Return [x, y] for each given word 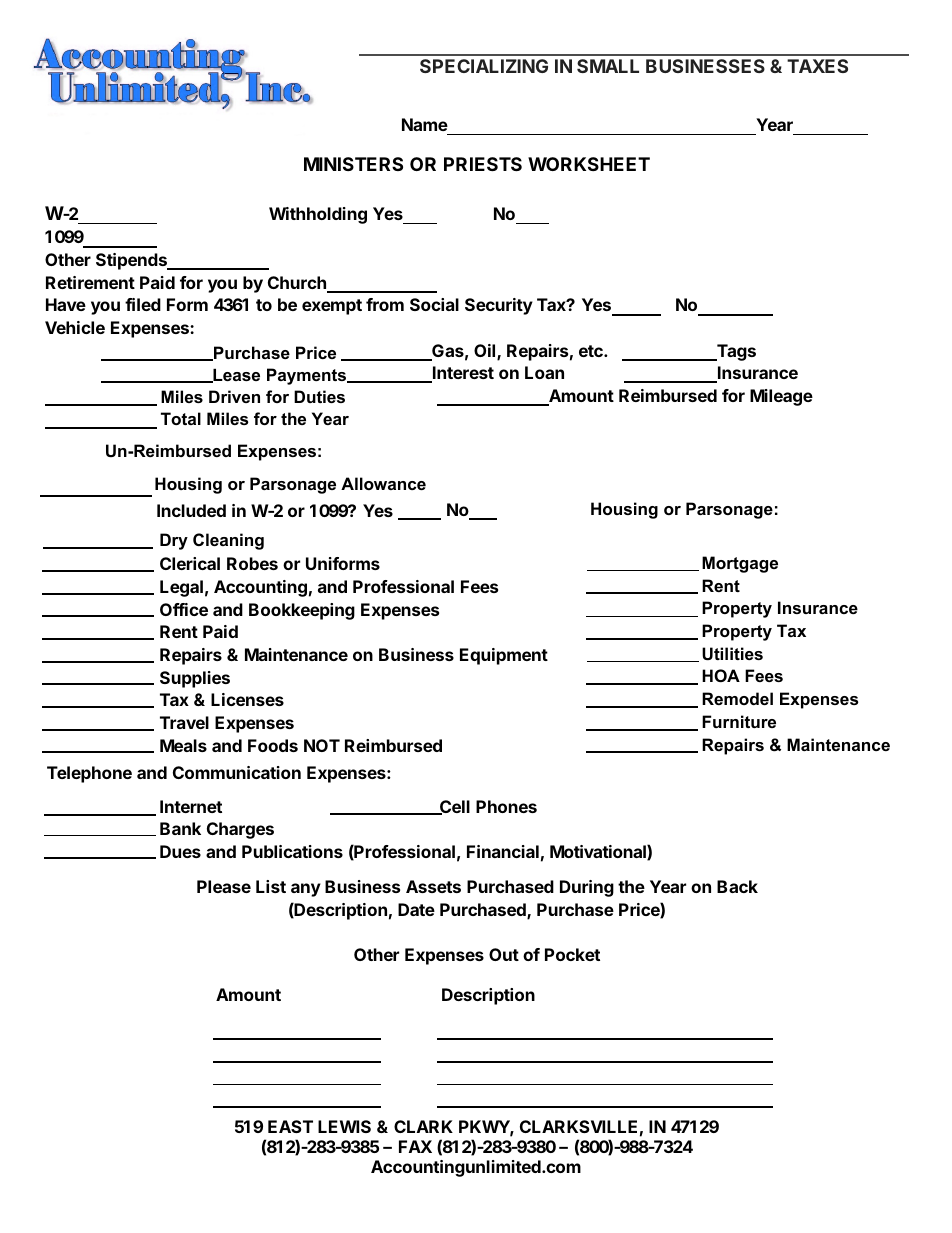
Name [425, 124]
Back [737, 886]
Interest [462, 374]
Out [504, 954]
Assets [433, 886]
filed [143, 304]
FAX [415, 1146]
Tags [735, 352]
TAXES [817, 66]
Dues [180, 851]
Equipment [504, 656]
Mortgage [740, 564]
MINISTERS [353, 164]
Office [184, 609]
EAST [290, 1126]
